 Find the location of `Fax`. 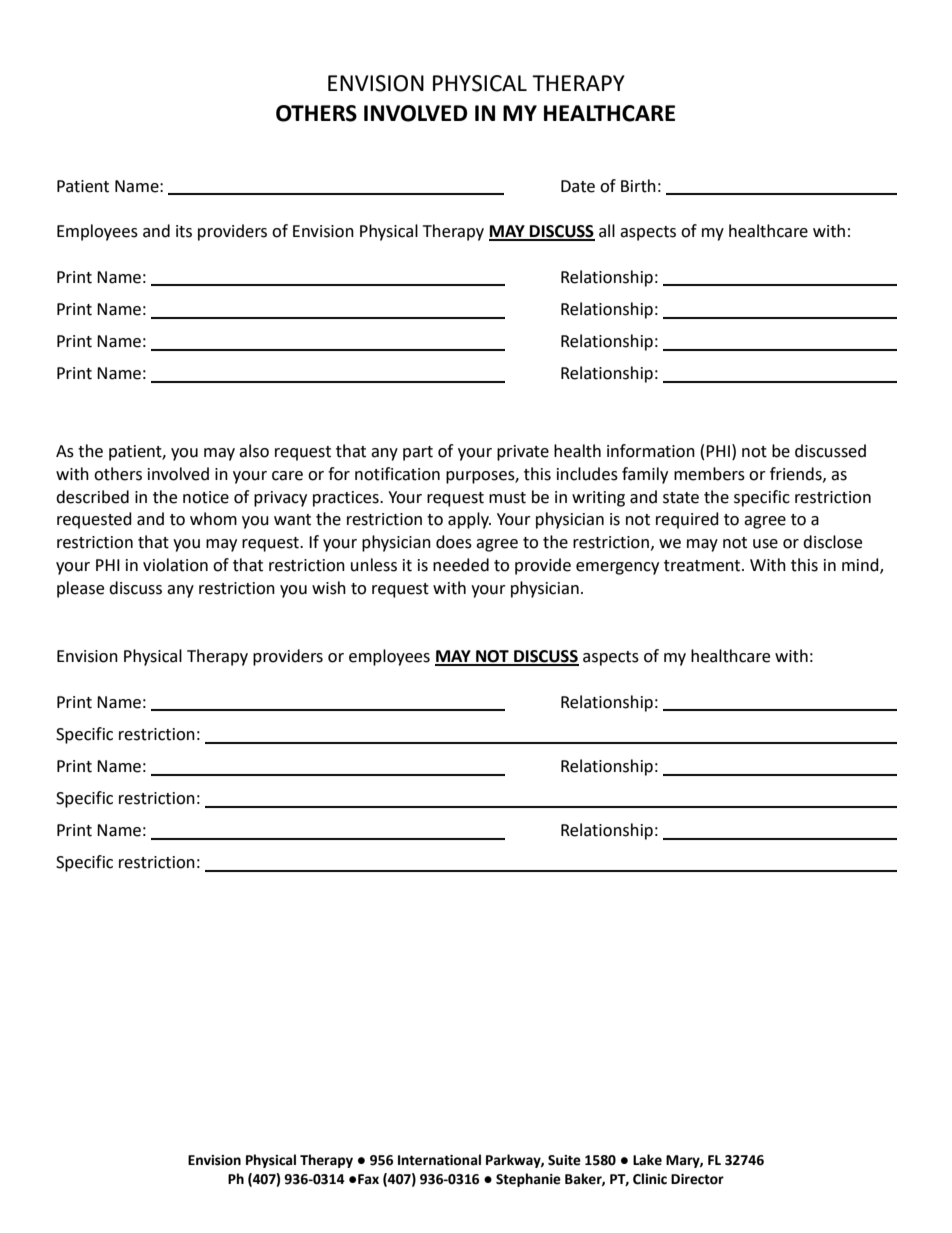

Fax is located at coordinates (368, 1179).
